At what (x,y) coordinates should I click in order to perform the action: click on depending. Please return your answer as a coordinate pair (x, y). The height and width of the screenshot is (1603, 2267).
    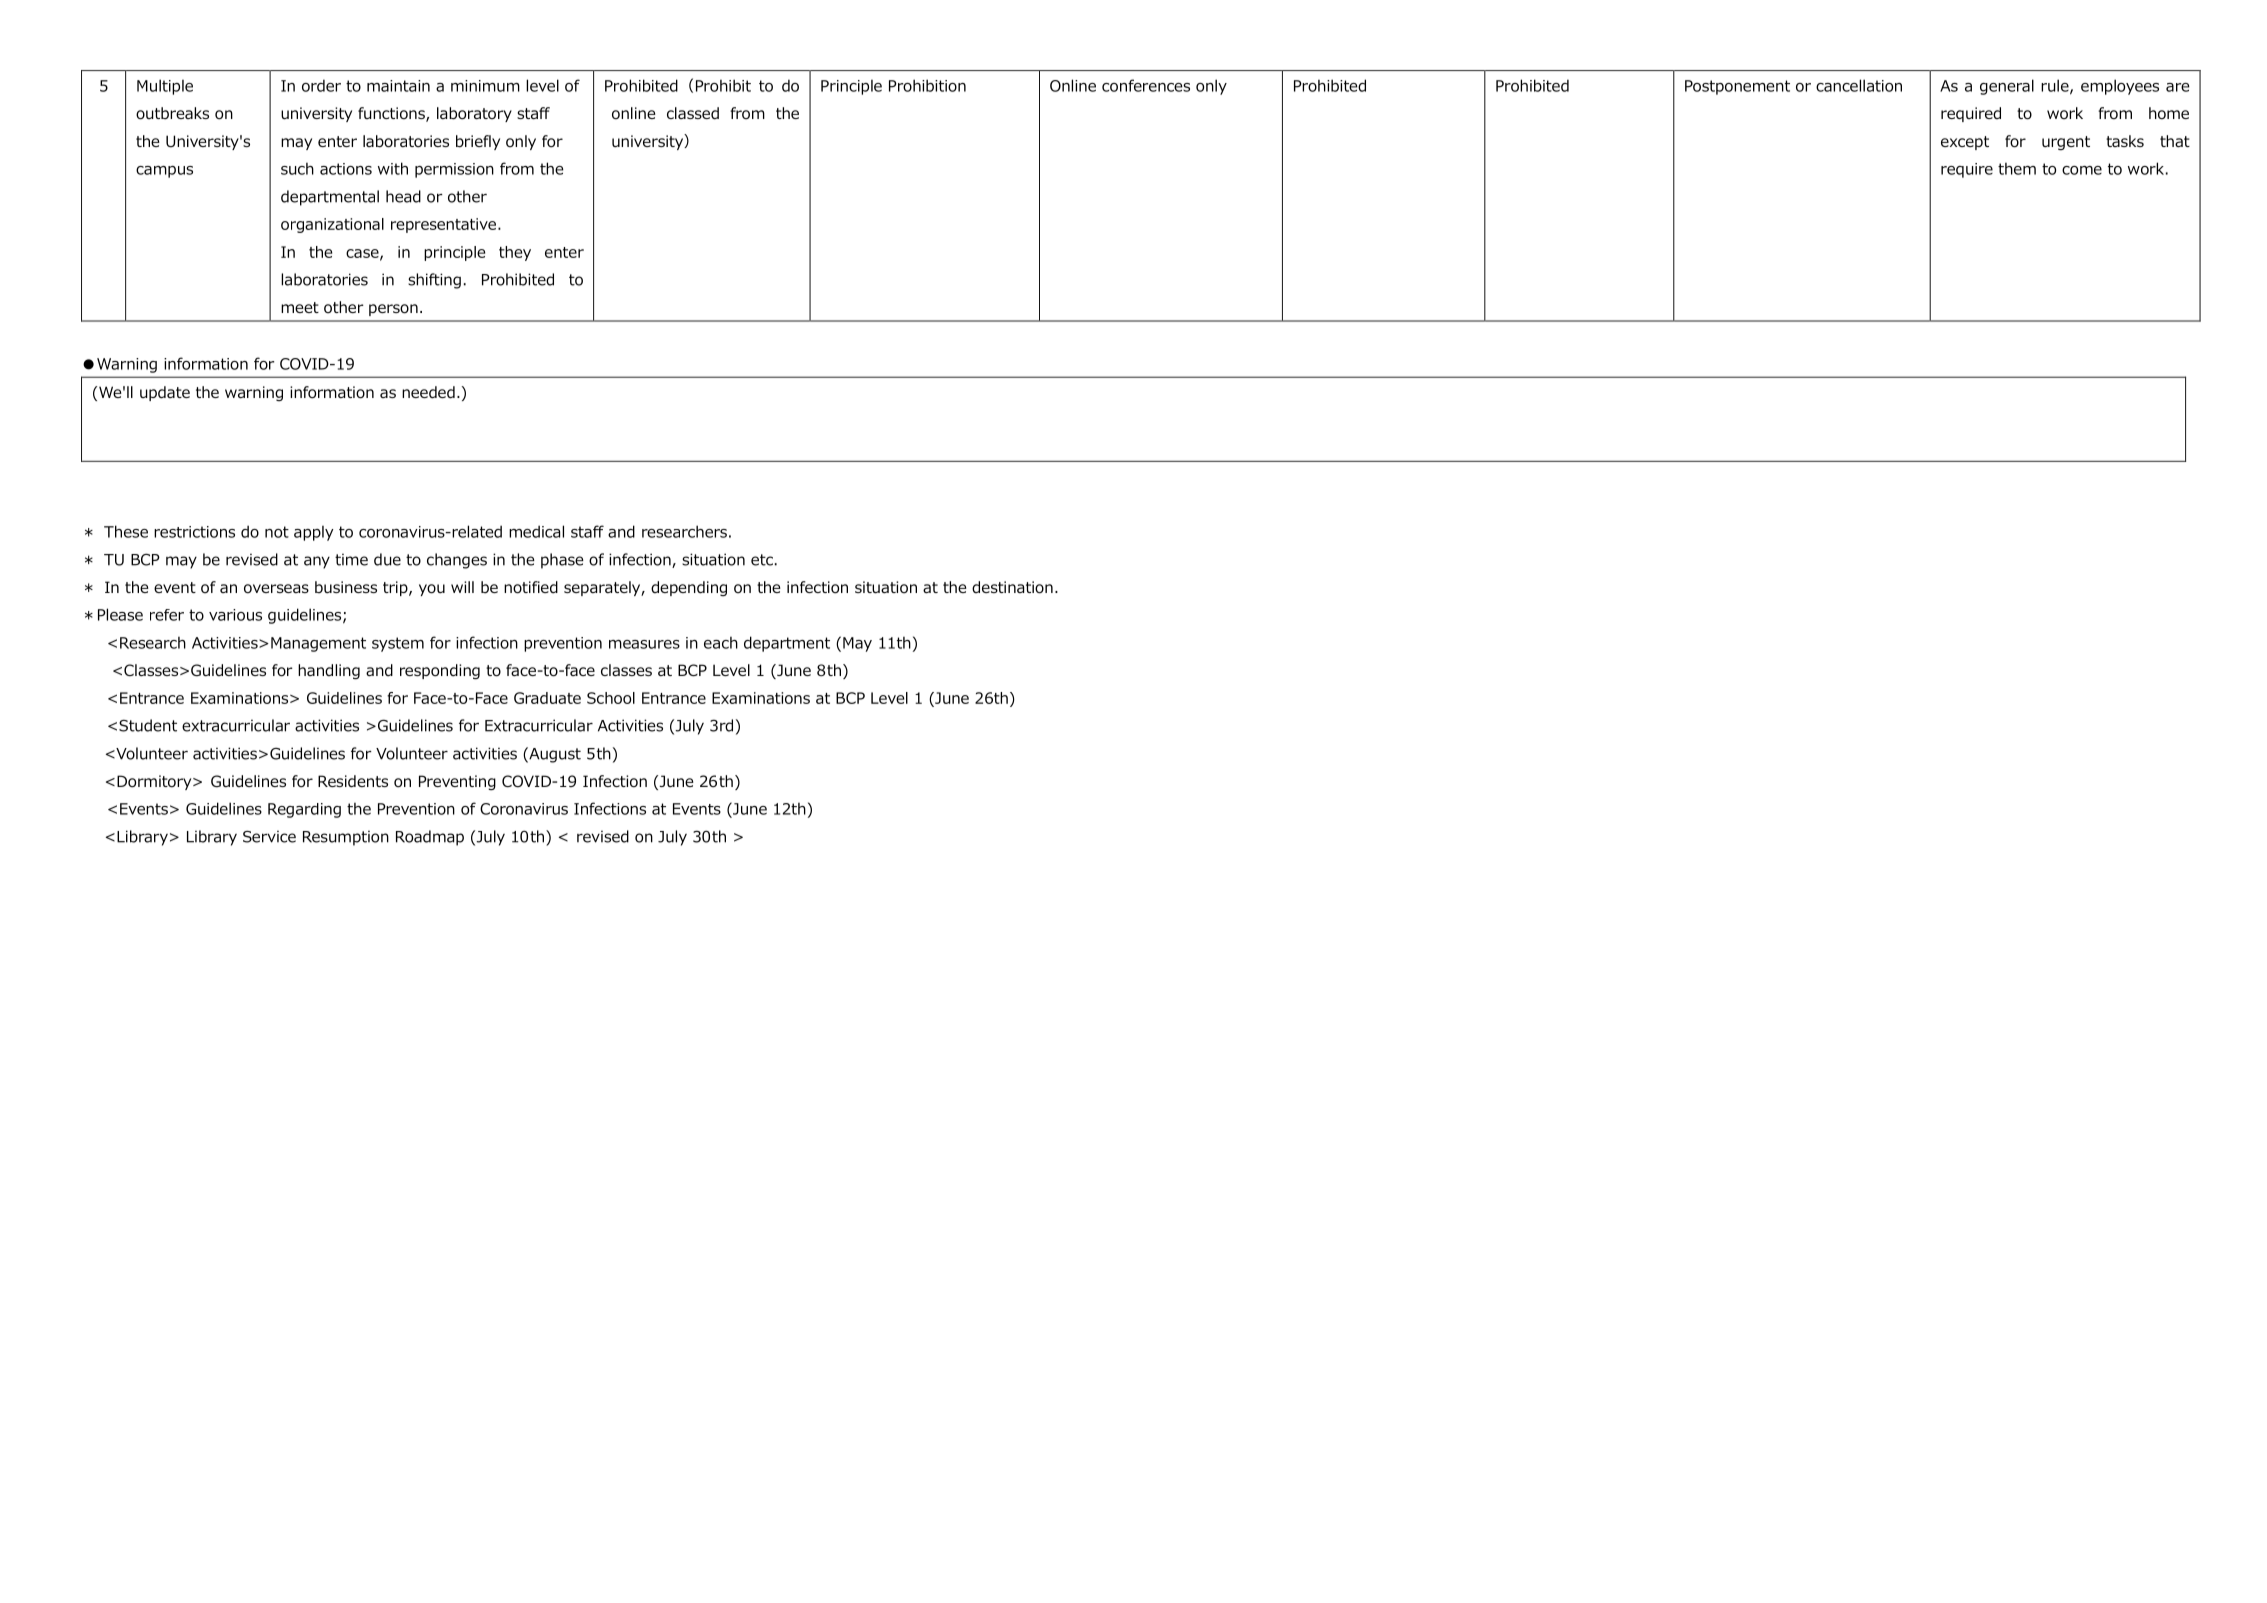
    Looking at the image, I should click on (689, 588).
